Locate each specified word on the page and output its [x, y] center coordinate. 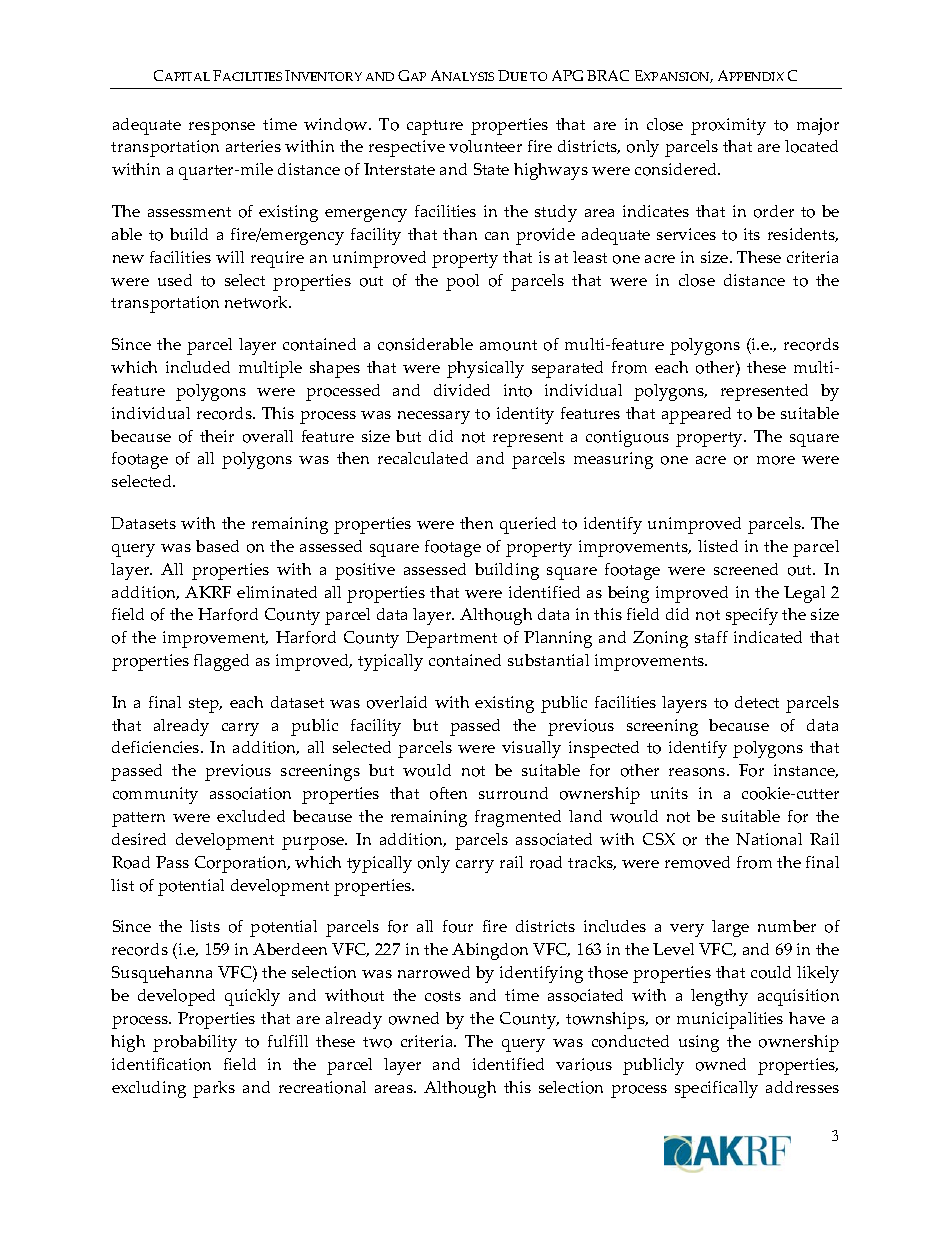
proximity [728, 126]
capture [435, 127]
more [776, 460]
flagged [221, 662]
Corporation [242, 864]
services [686, 234]
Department [451, 639]
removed [697, 862]
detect [757, 702]
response [222, 128]
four [458, 926]
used [175, 280]
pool [462, 282]
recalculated [423, 458]
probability [195, 1043]
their [217, 436]
